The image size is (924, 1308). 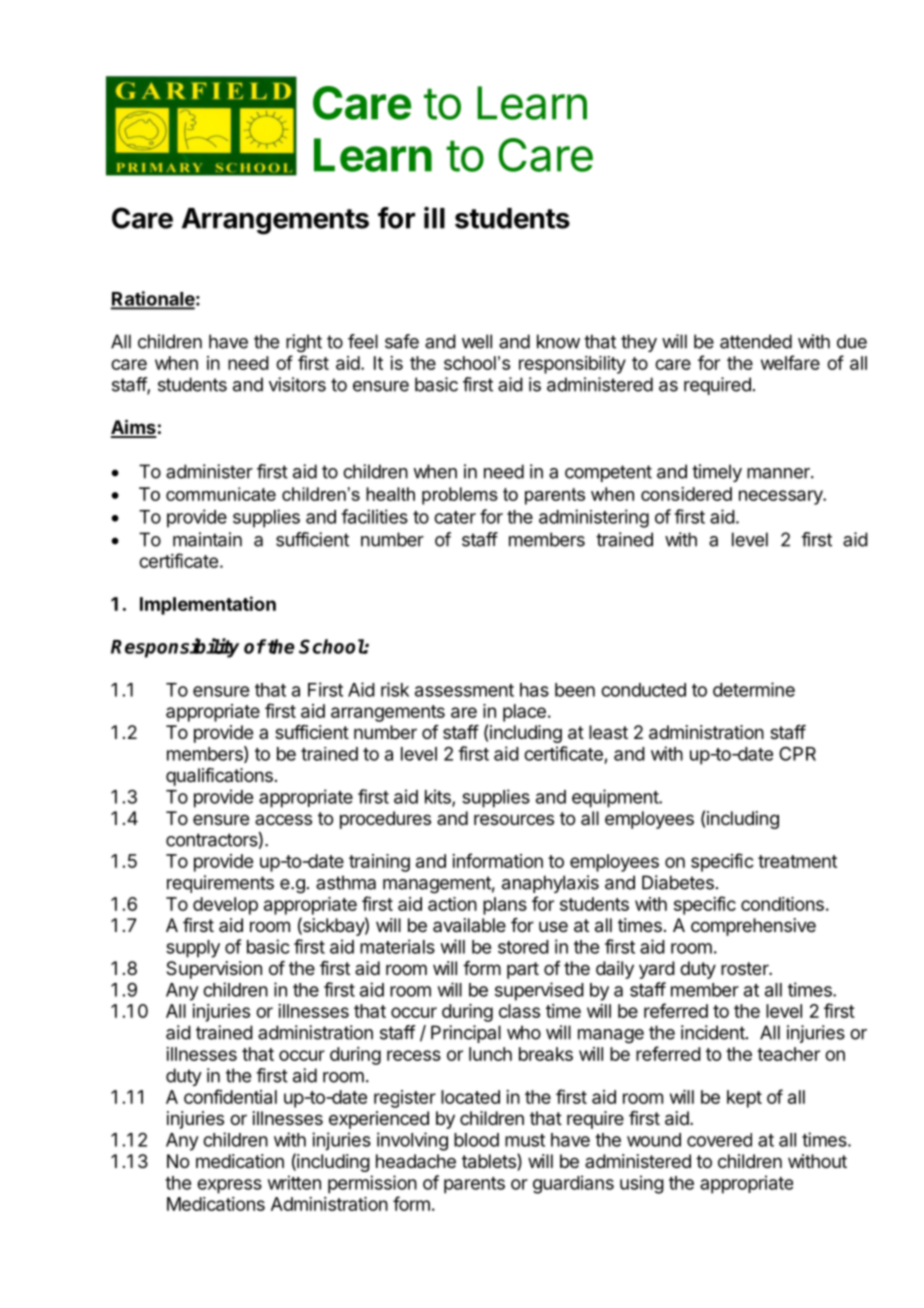 I want to click on express, so click(x=229, y=1186).
